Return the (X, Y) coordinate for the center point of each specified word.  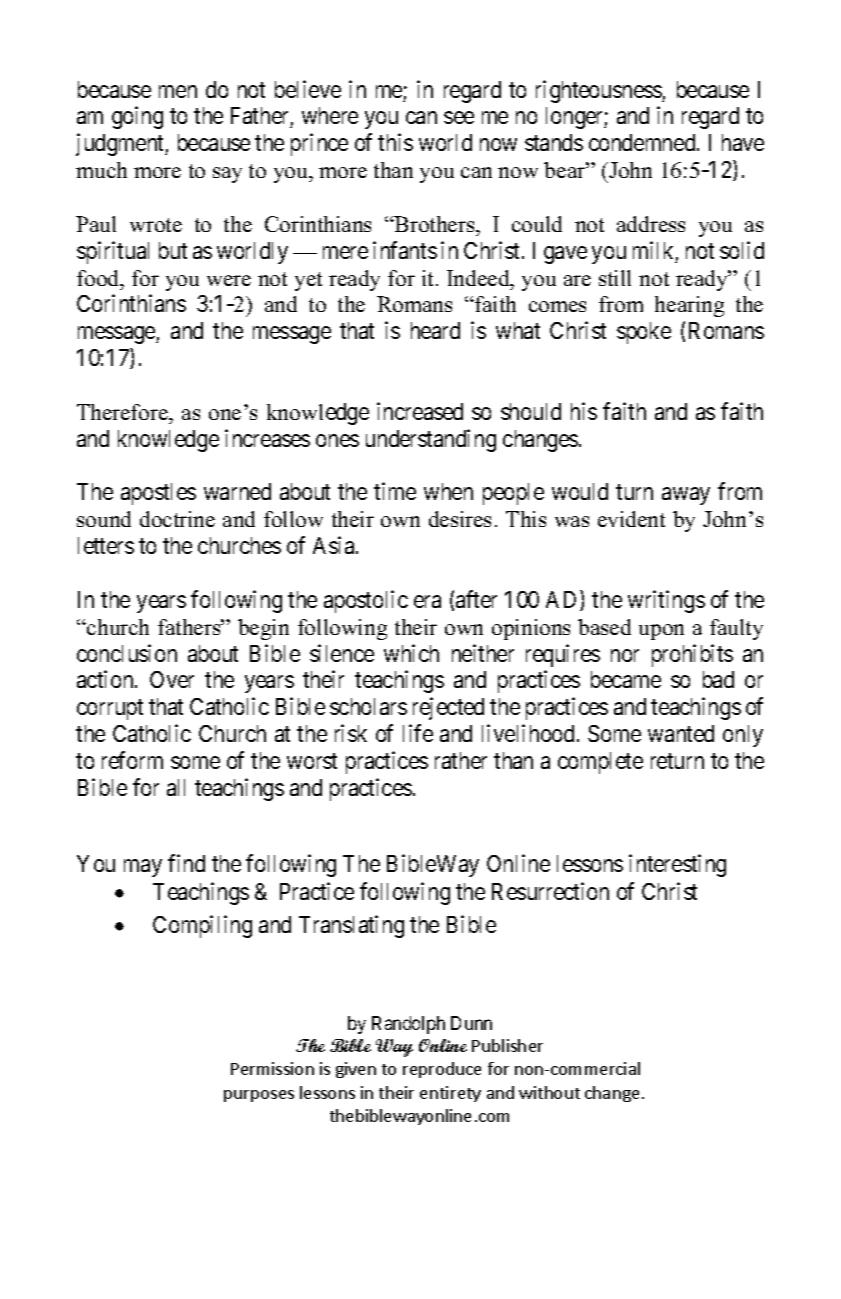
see (459, 118)
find (186, 863)
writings (666, 601)
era (427, 601)
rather (461, 760)
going (137, 117)
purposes (259, 1096)
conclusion (127, 653)
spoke (644, 333)
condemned (643, 142)
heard (435, 330)
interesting (677, 865)
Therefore (123, 412)
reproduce (442, 1070)
